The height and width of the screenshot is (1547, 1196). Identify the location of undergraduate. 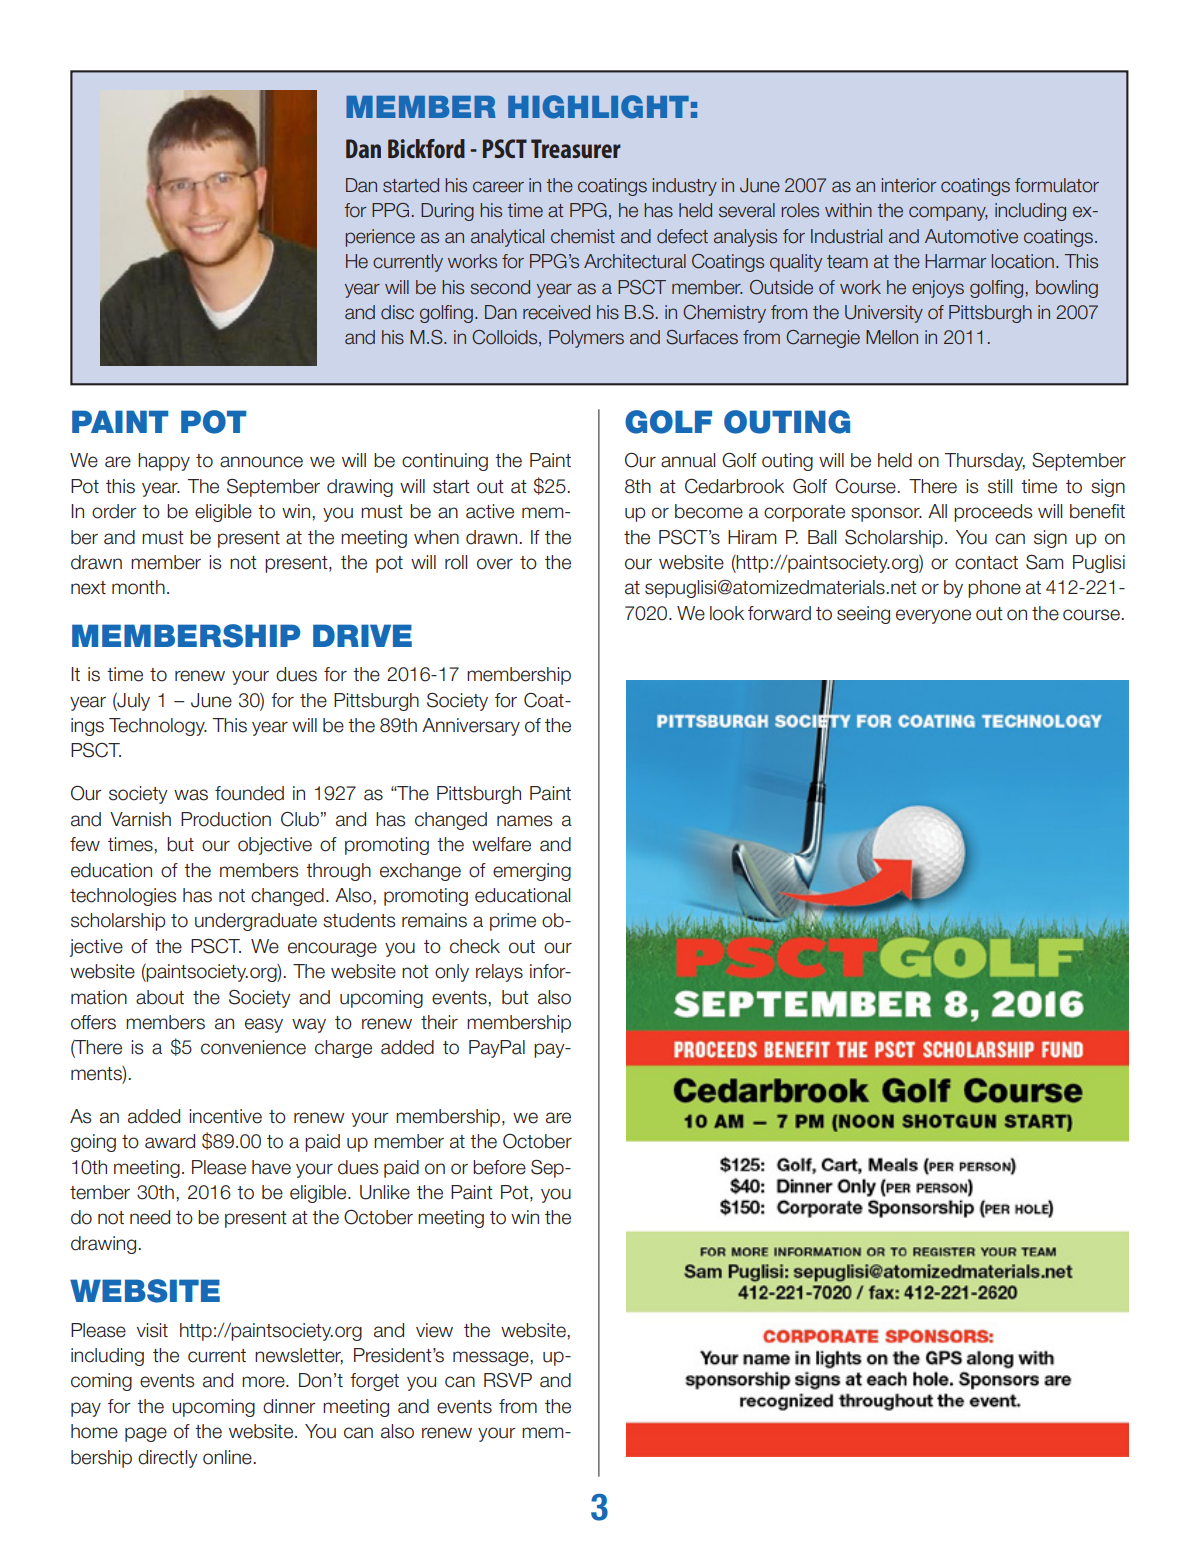
(256, 922).
